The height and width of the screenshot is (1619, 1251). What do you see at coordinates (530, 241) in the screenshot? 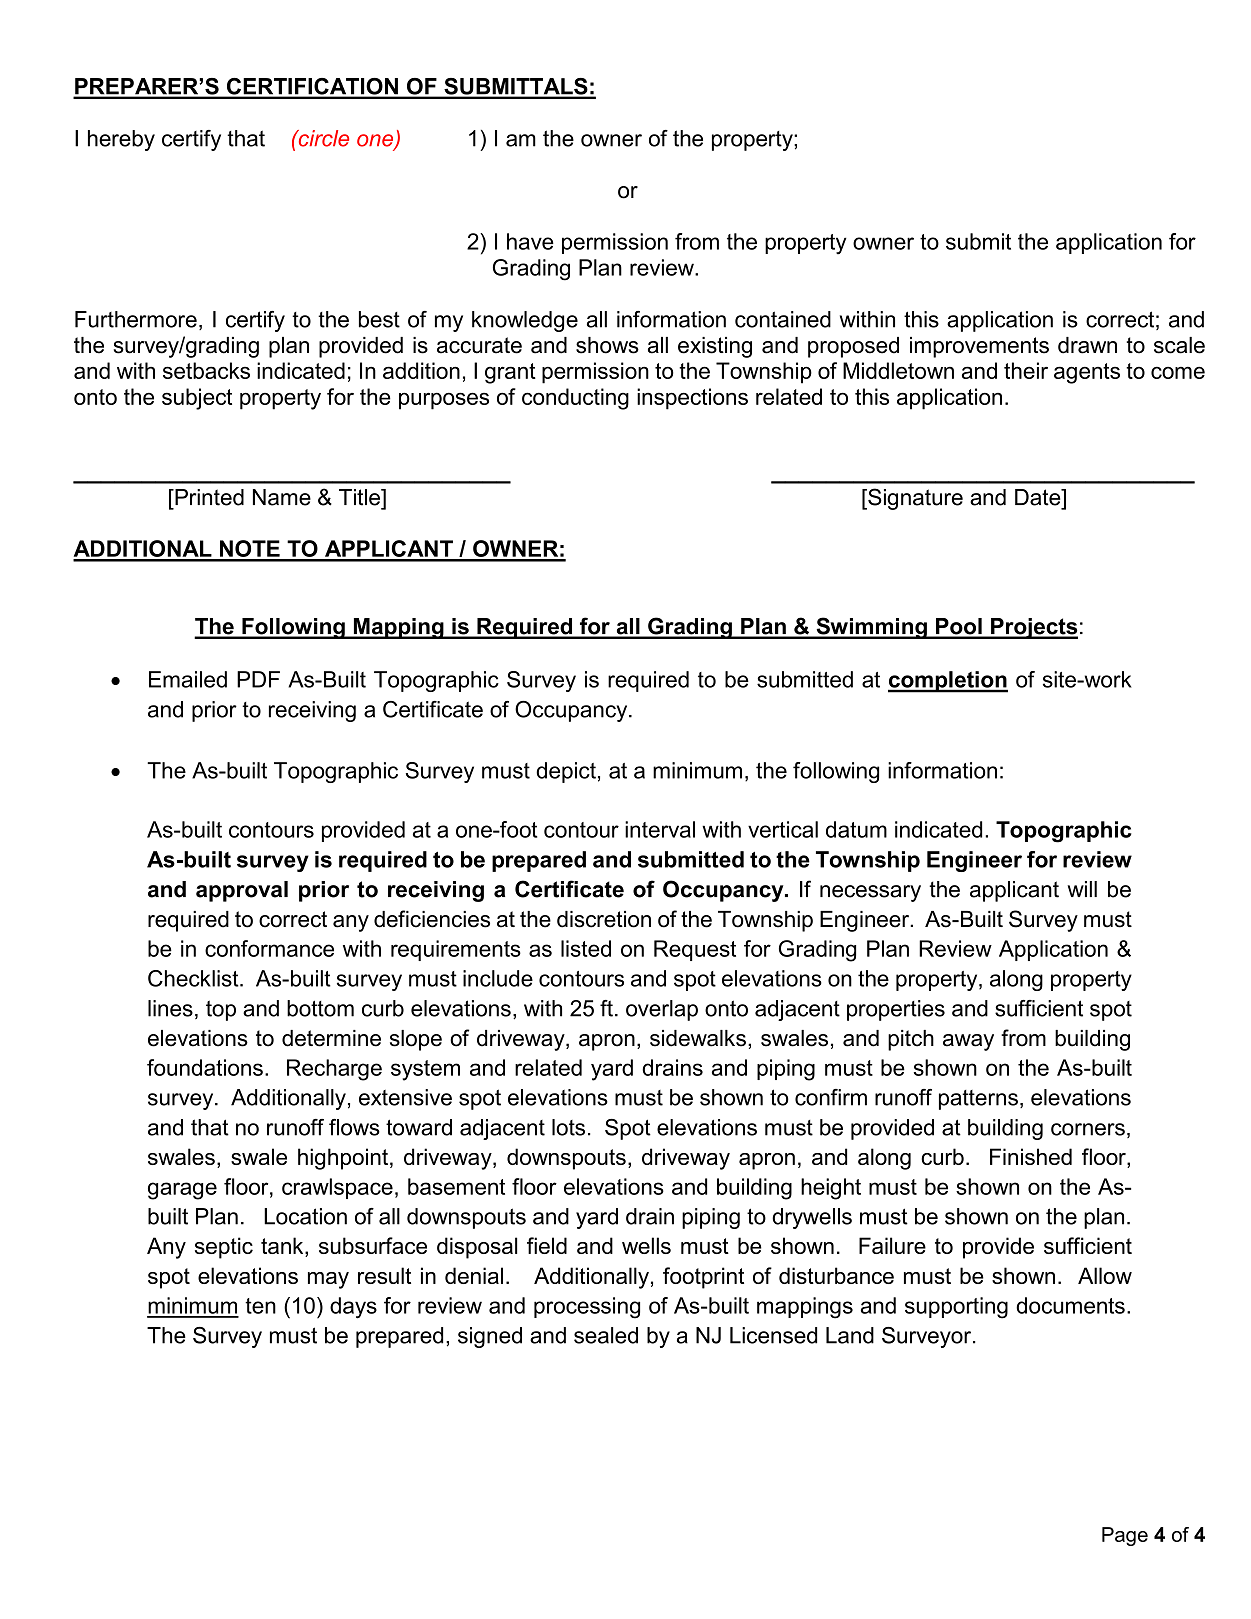
I see `have` at bounding box center [530, 241].
